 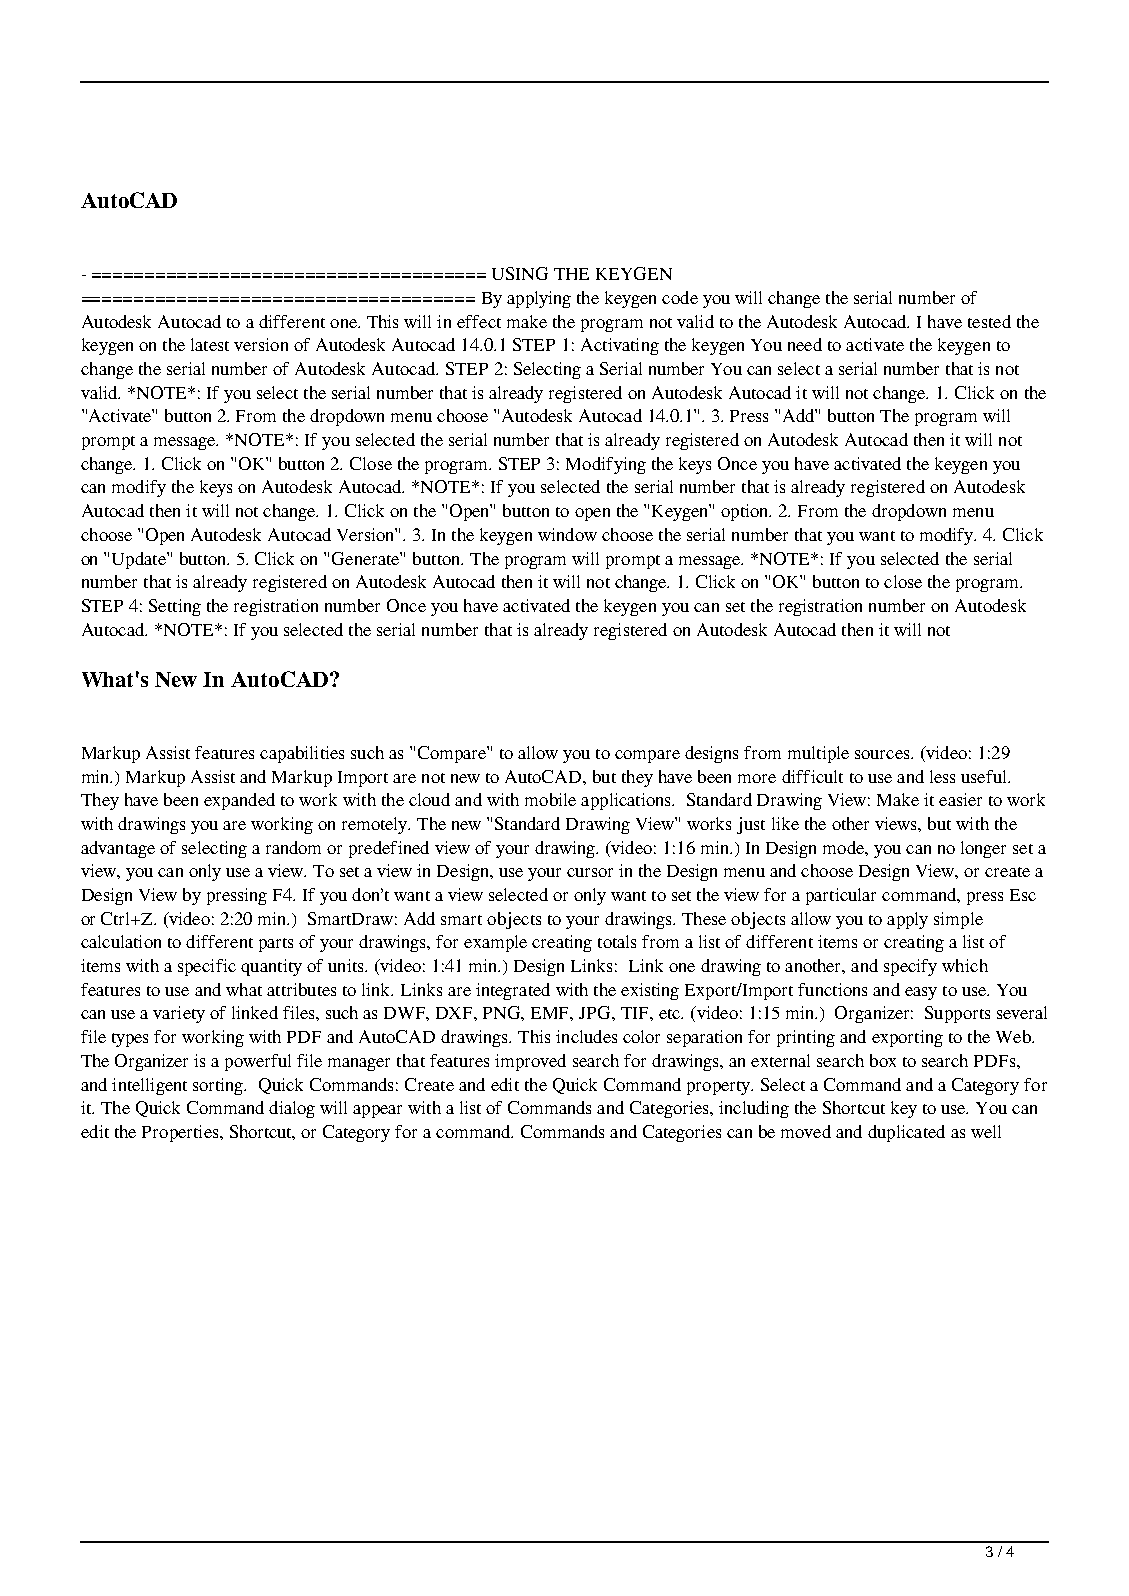 What do you see at coordinates (293, 847) in the screenshot?
I see `random` at bounding box center [293, 847].
